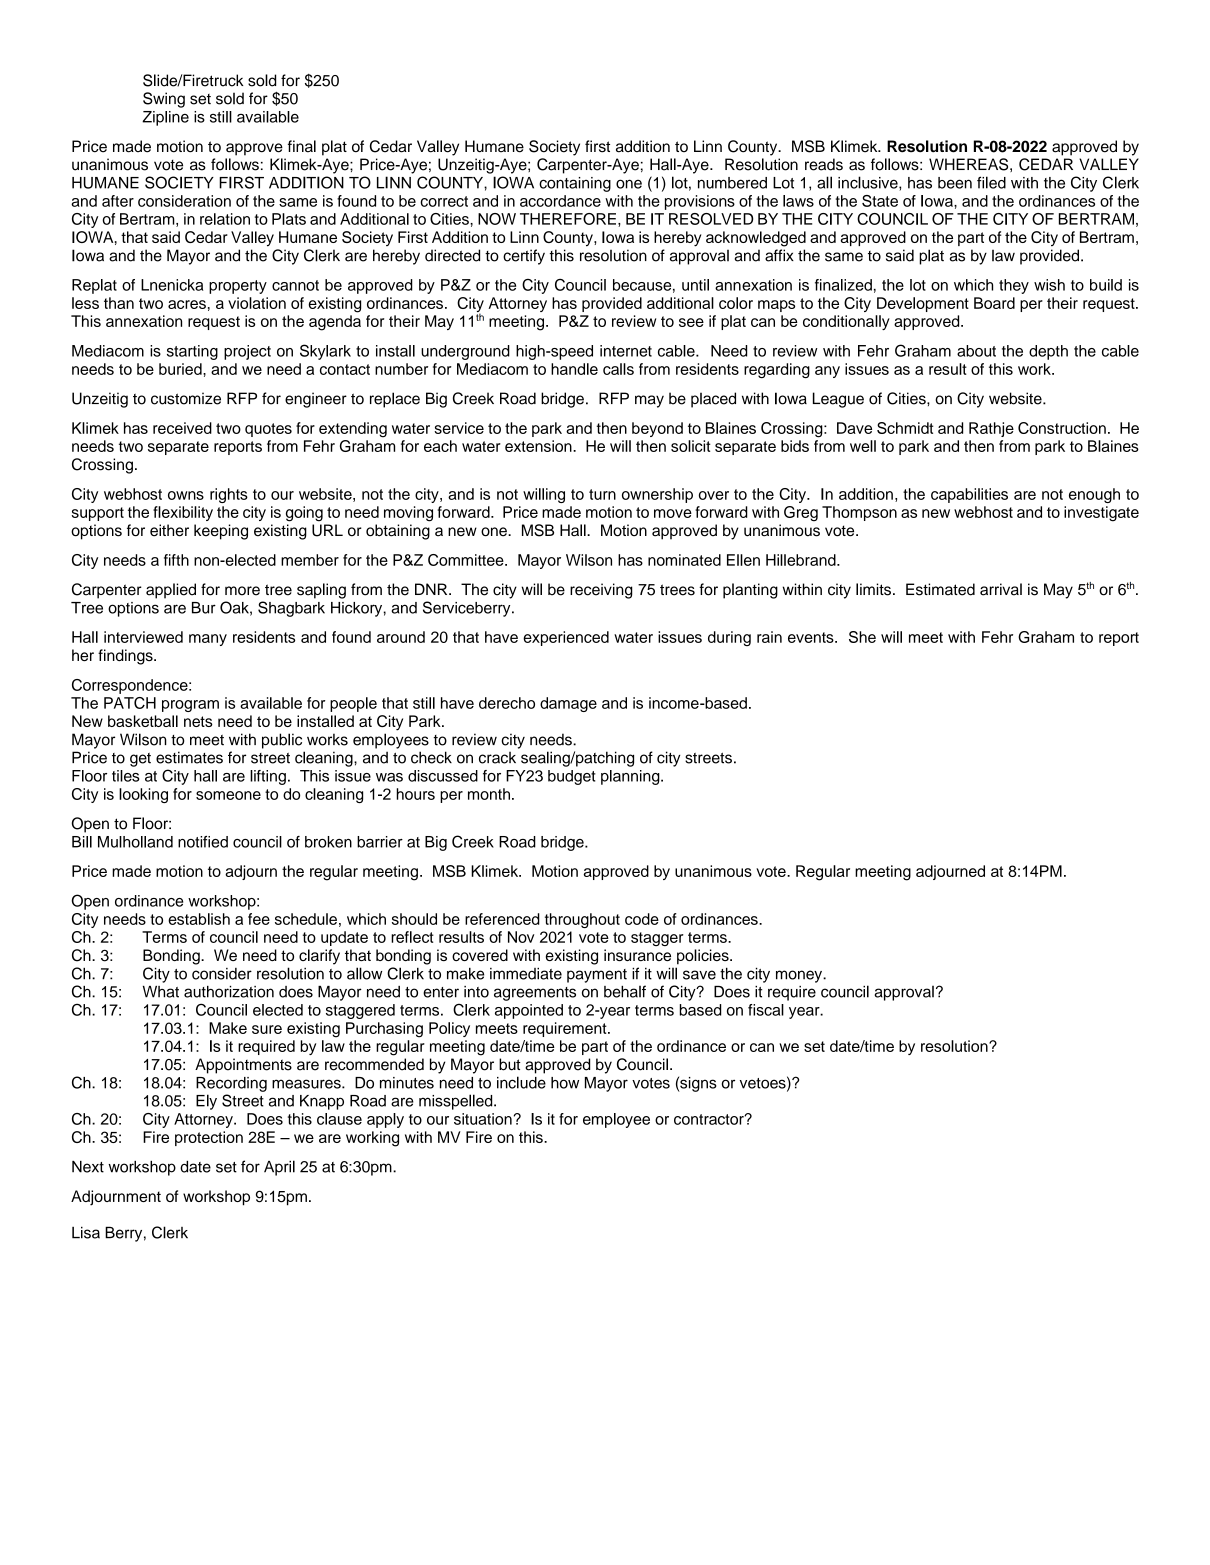 This screenshot has height=1565, width=1210. Describe the element at coordinates (279, 1168) in the screenshot. I see `April` at that location.
